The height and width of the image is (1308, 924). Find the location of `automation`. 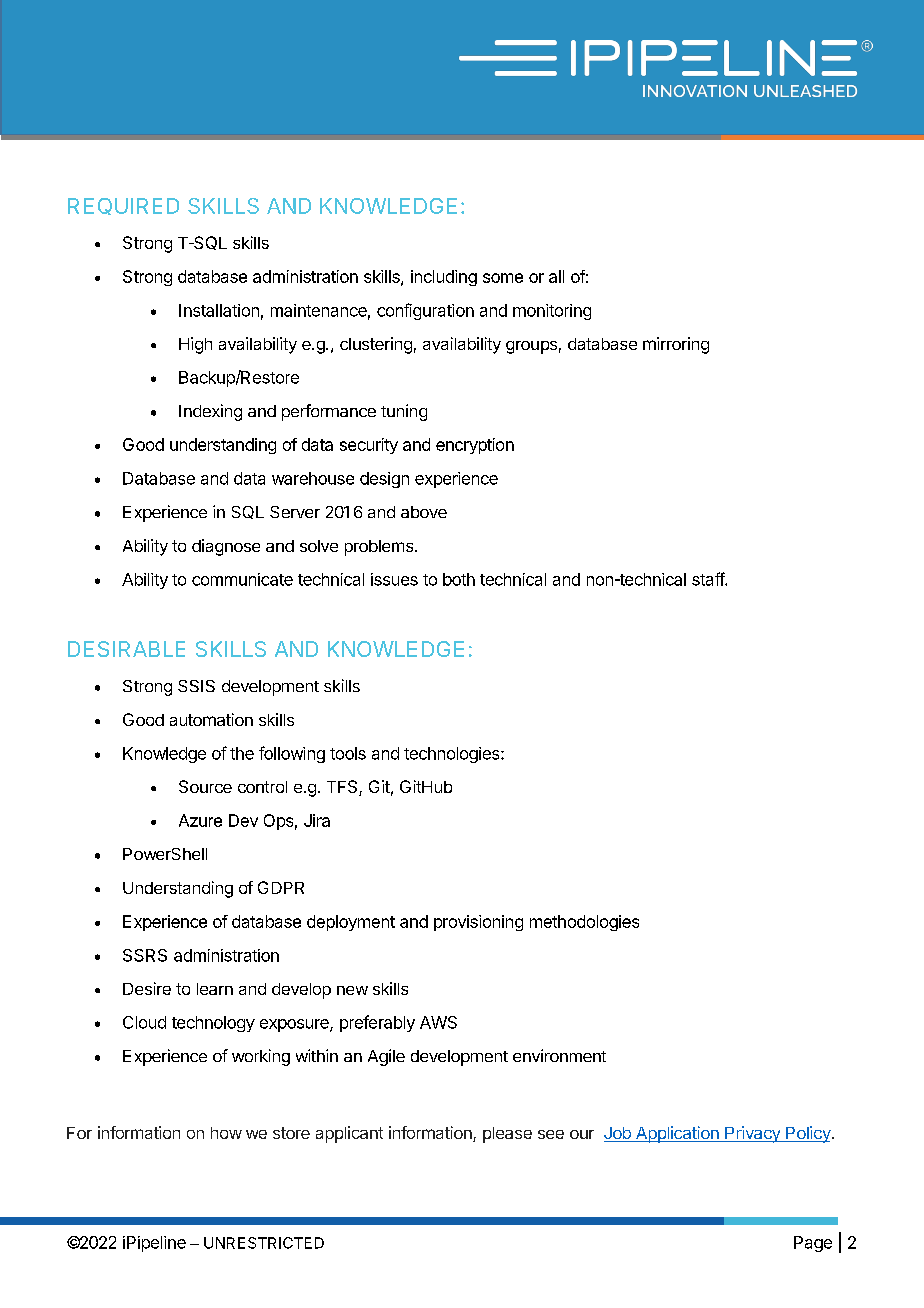

automation is located at coordinates (211, 719).
